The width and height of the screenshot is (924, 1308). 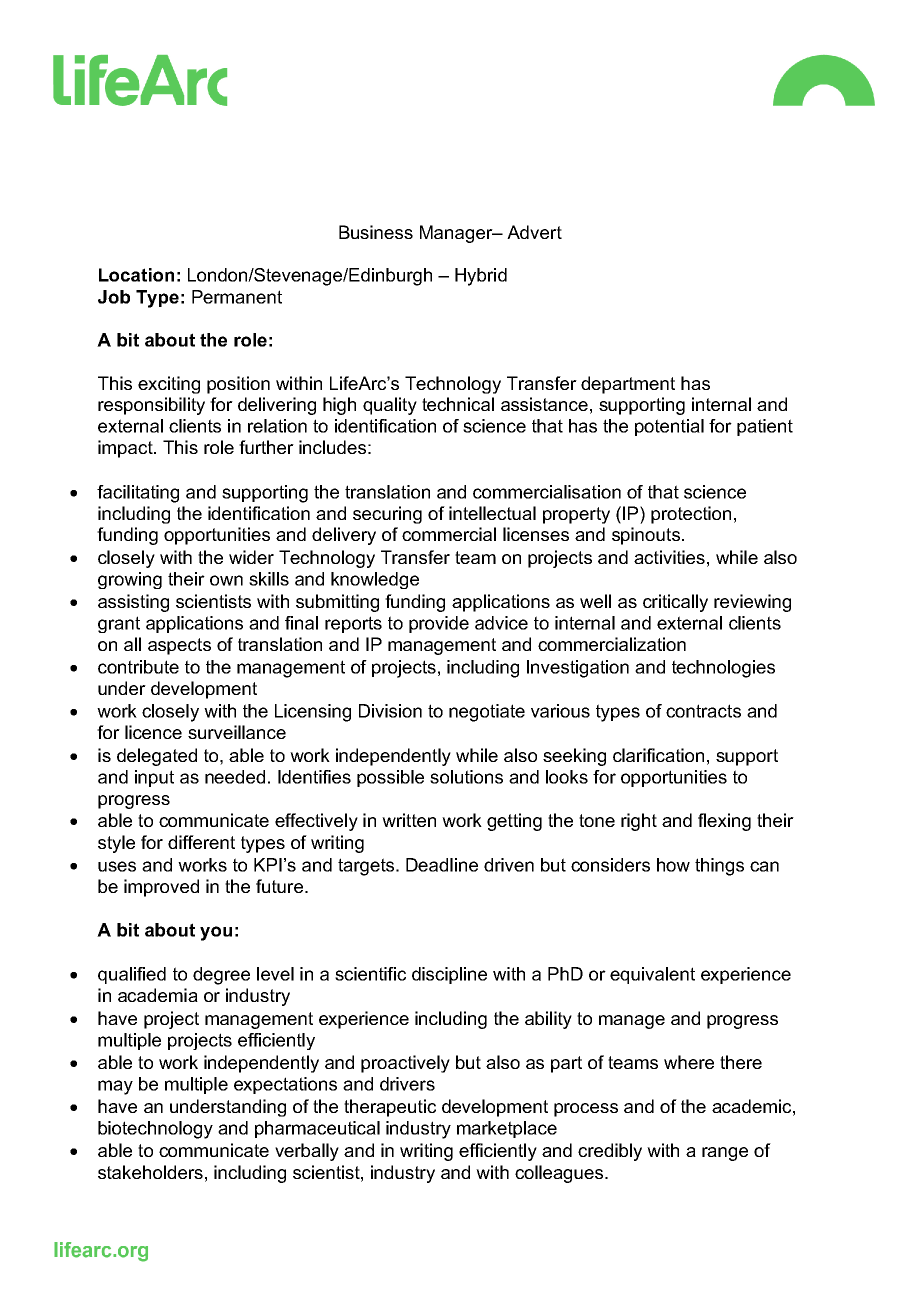 What do you see at coordinates (481, 277) in the screenshot?
I see `Hybrid` at bounding box center [481, 277].
